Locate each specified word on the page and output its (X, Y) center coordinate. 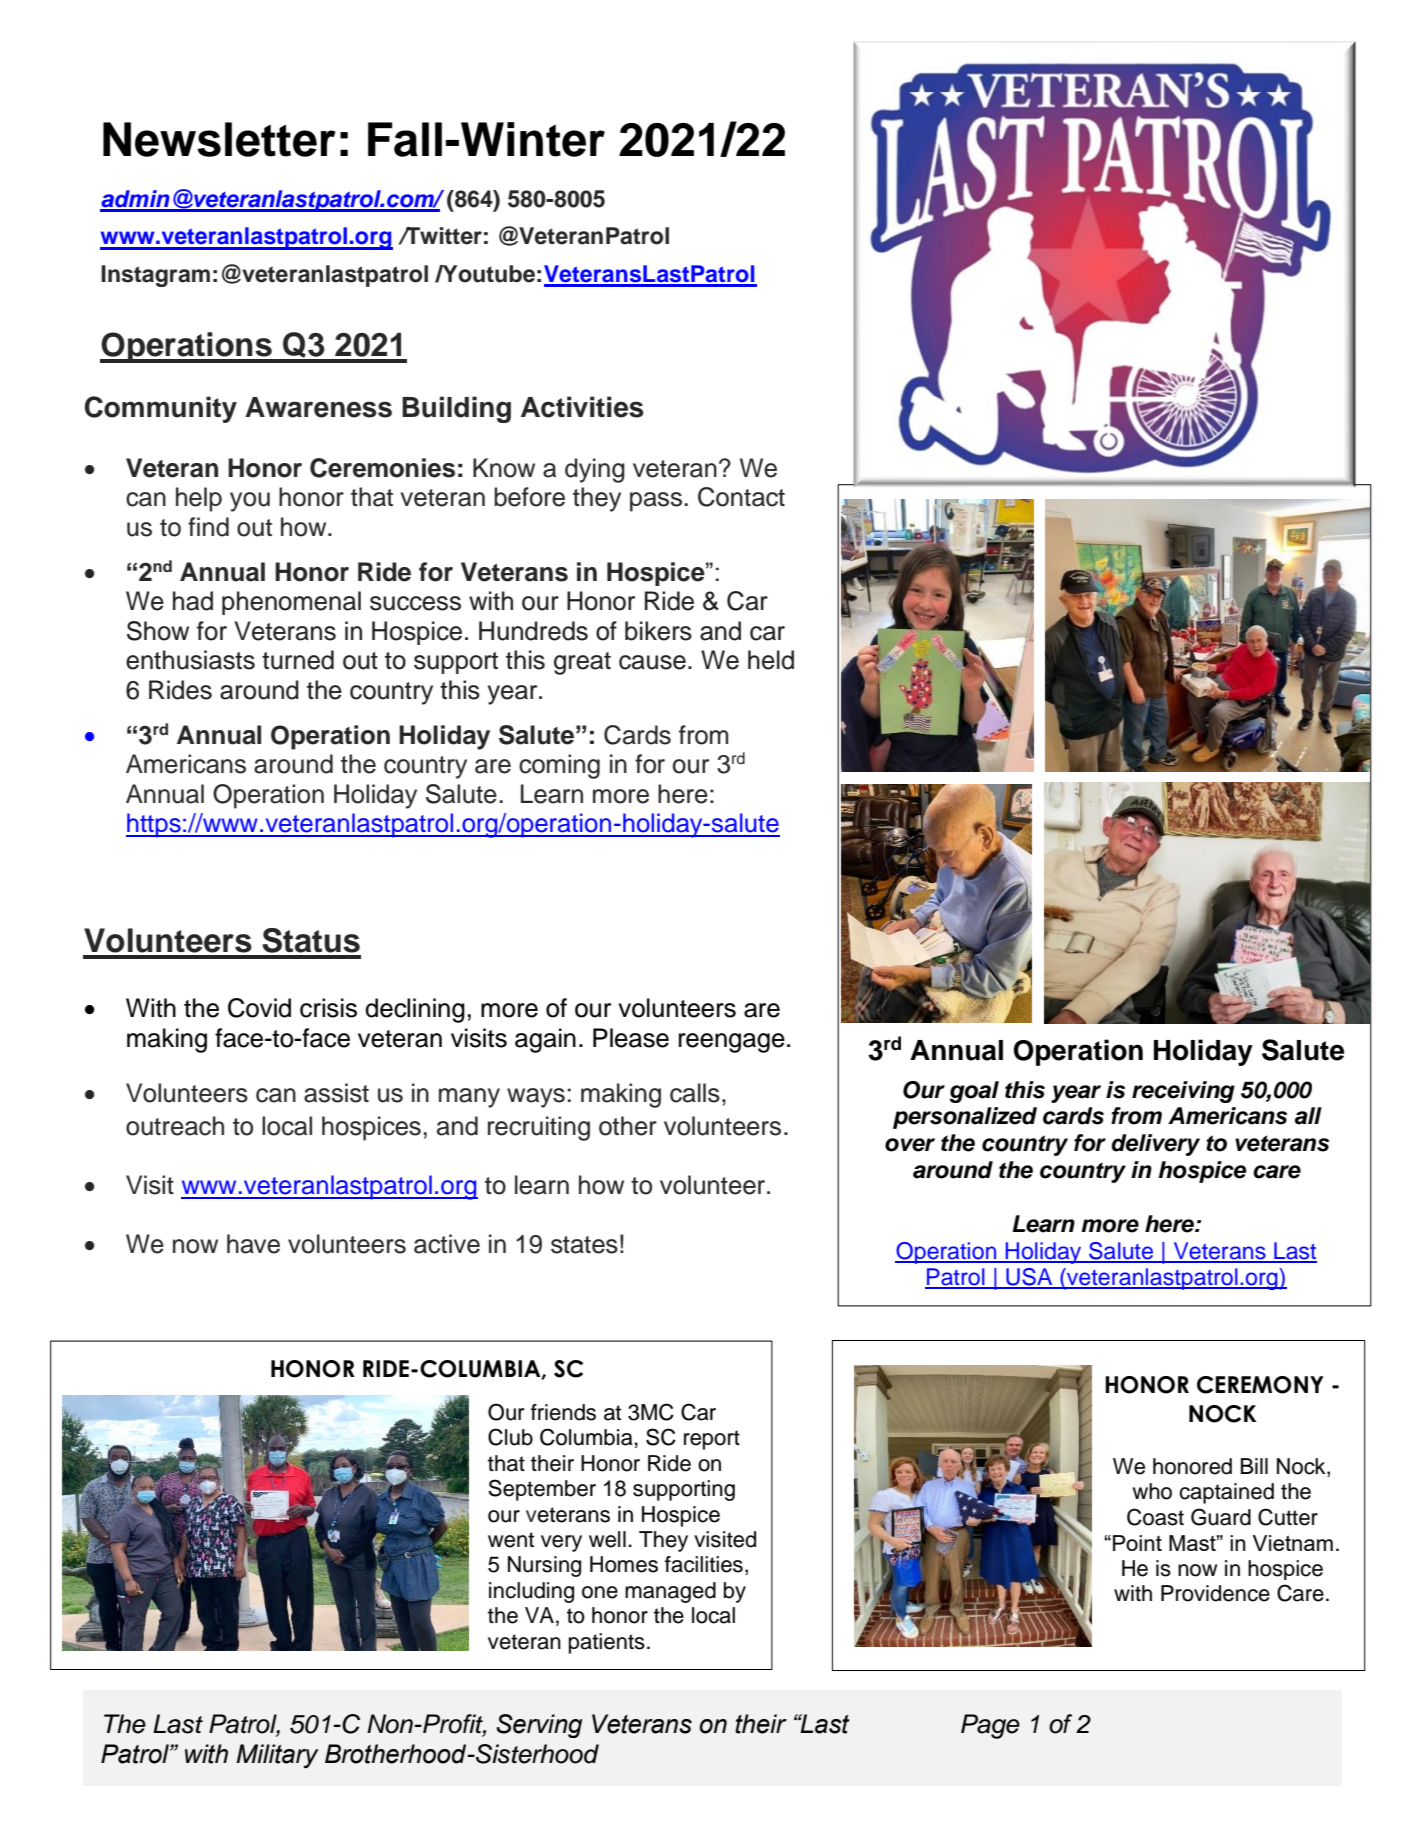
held (771, 660)
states (584, 1245)
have (253, 1244)
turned (298, 660)
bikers (658, 631)
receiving (1183, 1092)
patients (607, 1643)
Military (277, 1756)
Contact (741, 497)
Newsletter (219, 139)
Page (990, 1726)
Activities (582, 407)
